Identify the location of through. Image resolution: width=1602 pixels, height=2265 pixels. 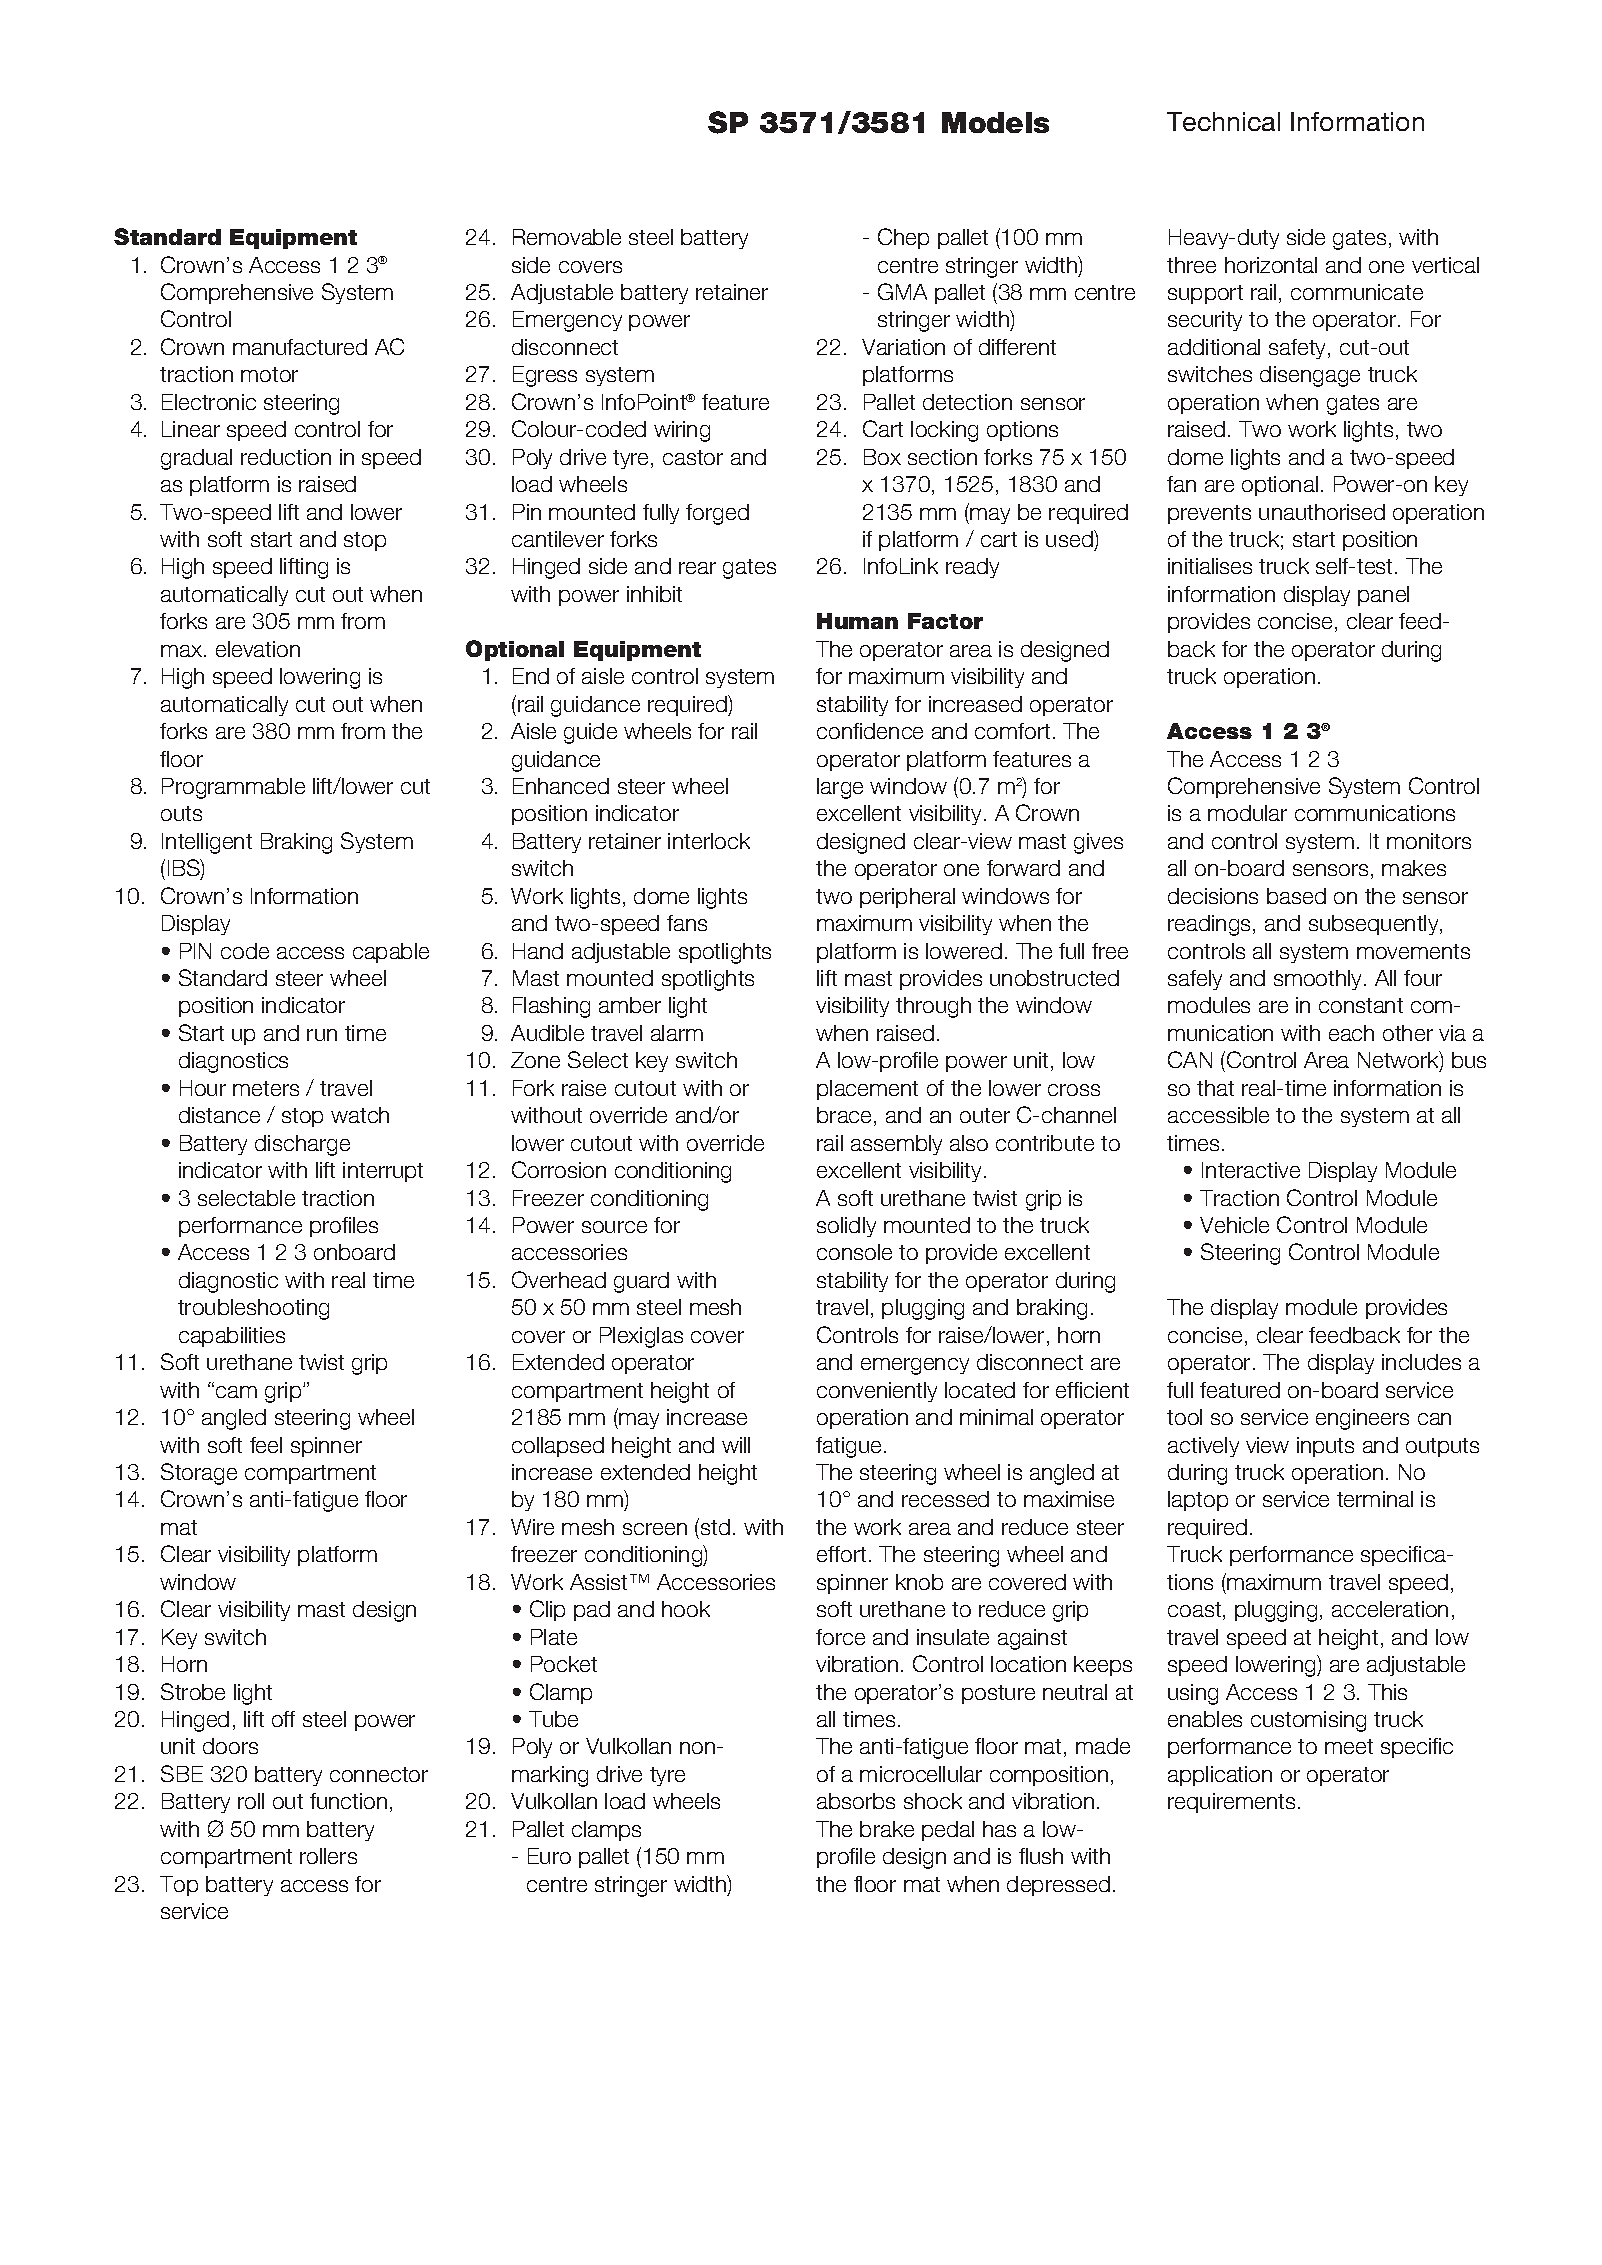
(933, 1007).
